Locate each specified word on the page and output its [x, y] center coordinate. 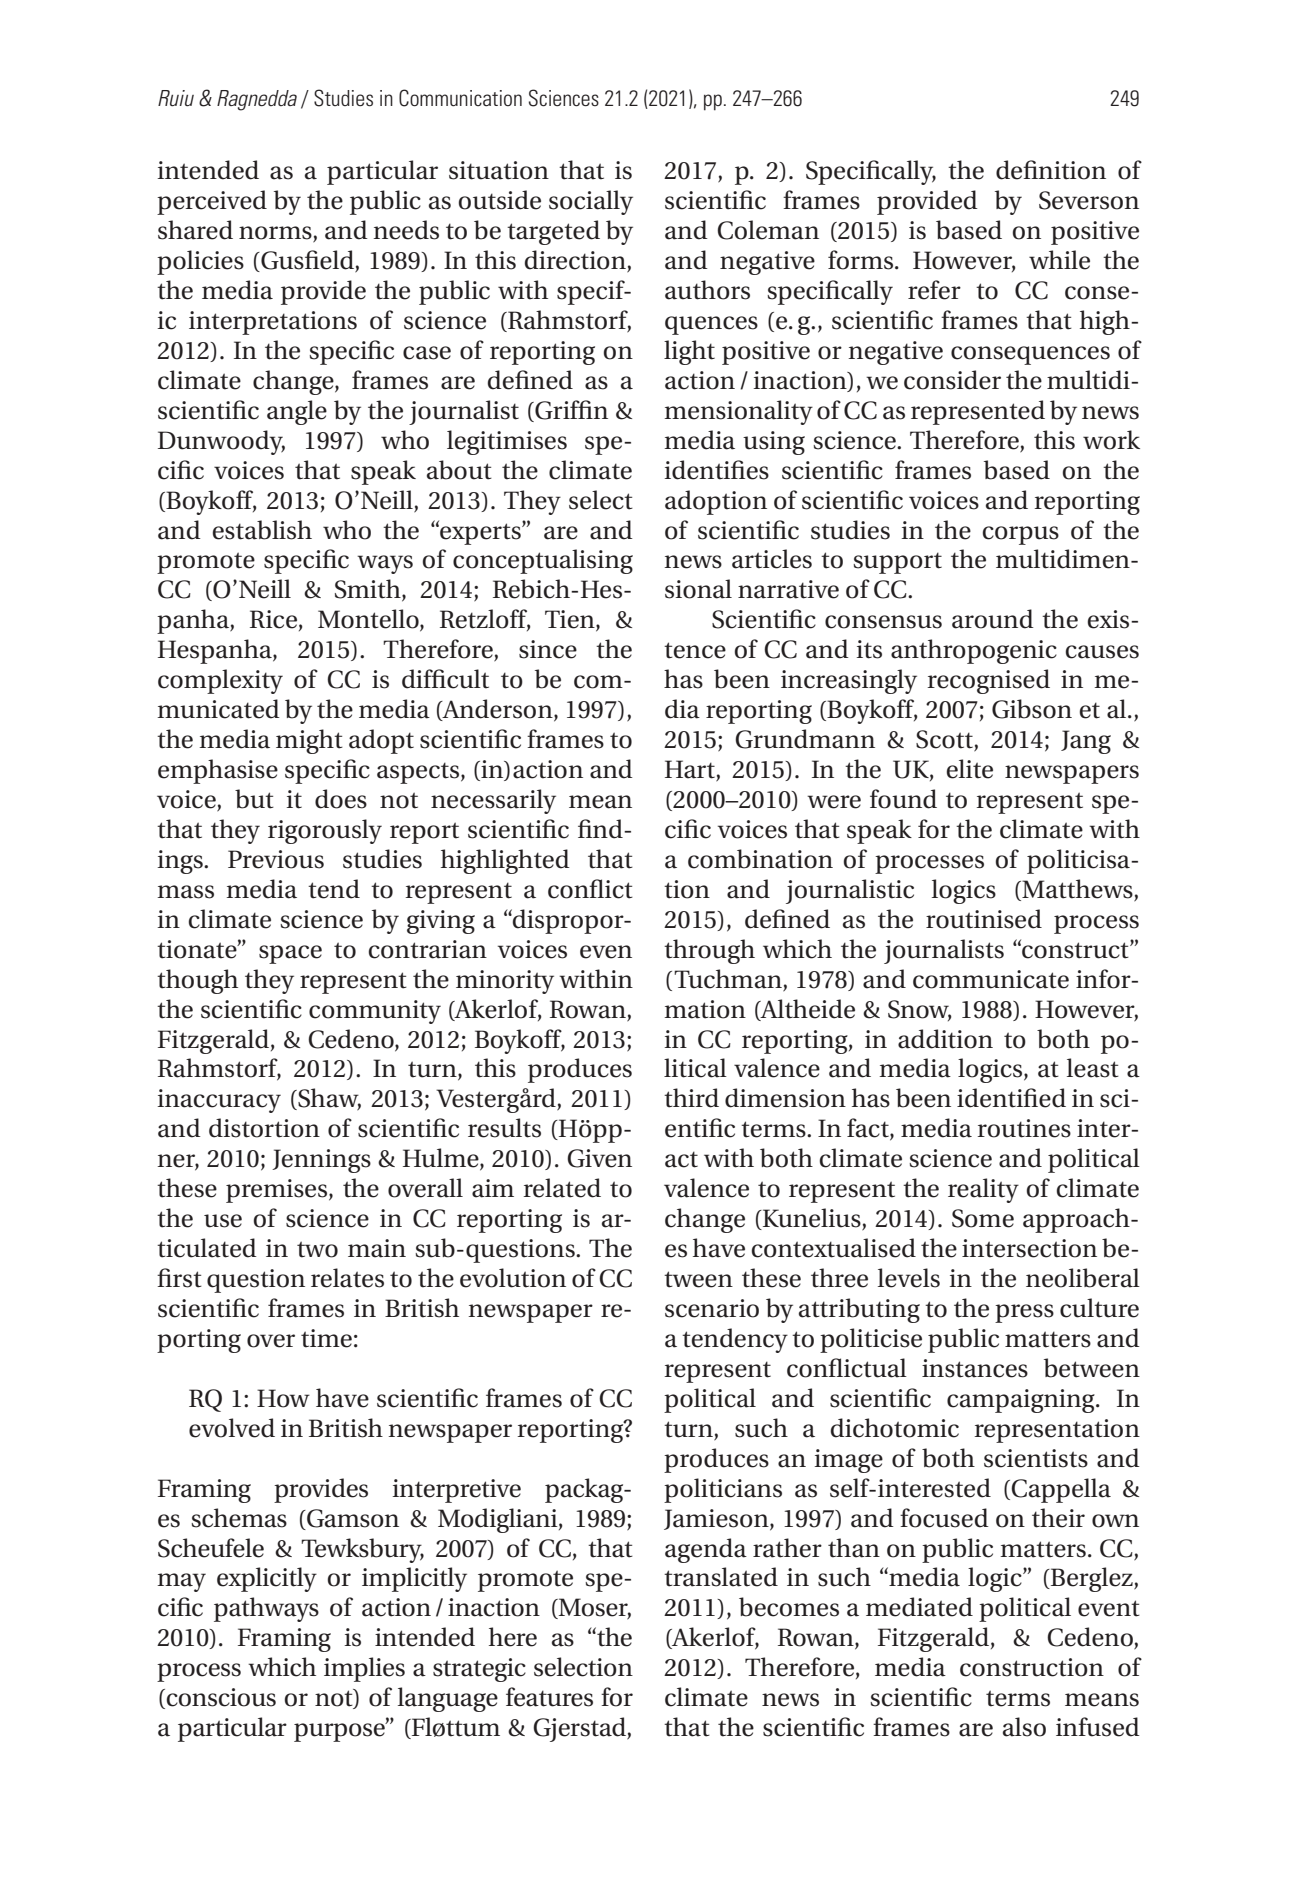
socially [591, 202]
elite [970, 769]
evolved [232, 1428]
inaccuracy [219, 1101]
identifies [716, 470]
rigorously [325, 831]
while [1059, 260]
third [691, 1098]
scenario [712, 1308]
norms [276, 234]
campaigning [1022, 1401]
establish [262, 530]
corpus [1021, 535]
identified [1011, 1098]
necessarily [493, 801]
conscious [220, 1698]
